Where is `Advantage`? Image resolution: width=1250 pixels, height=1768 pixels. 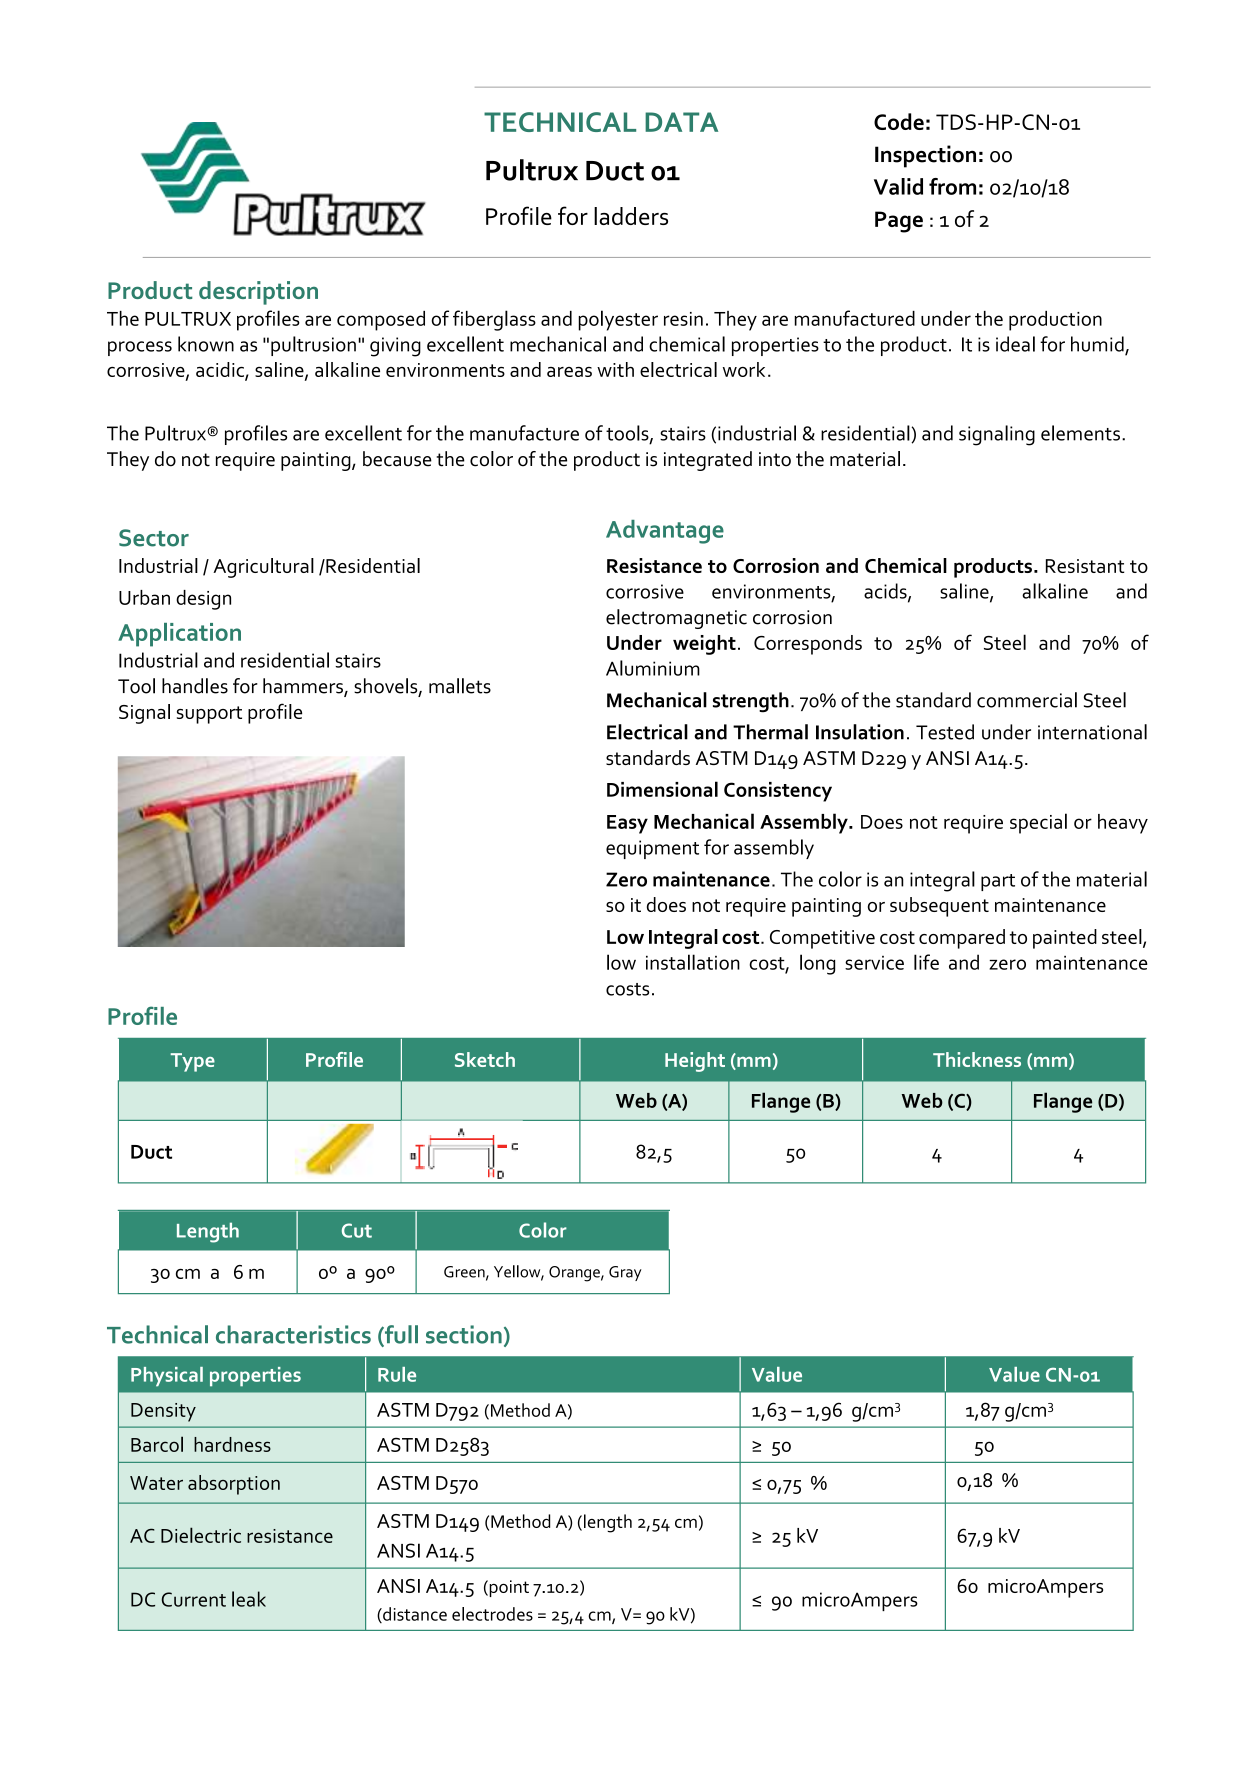 Advantage is located at coordinates (665, 532).
